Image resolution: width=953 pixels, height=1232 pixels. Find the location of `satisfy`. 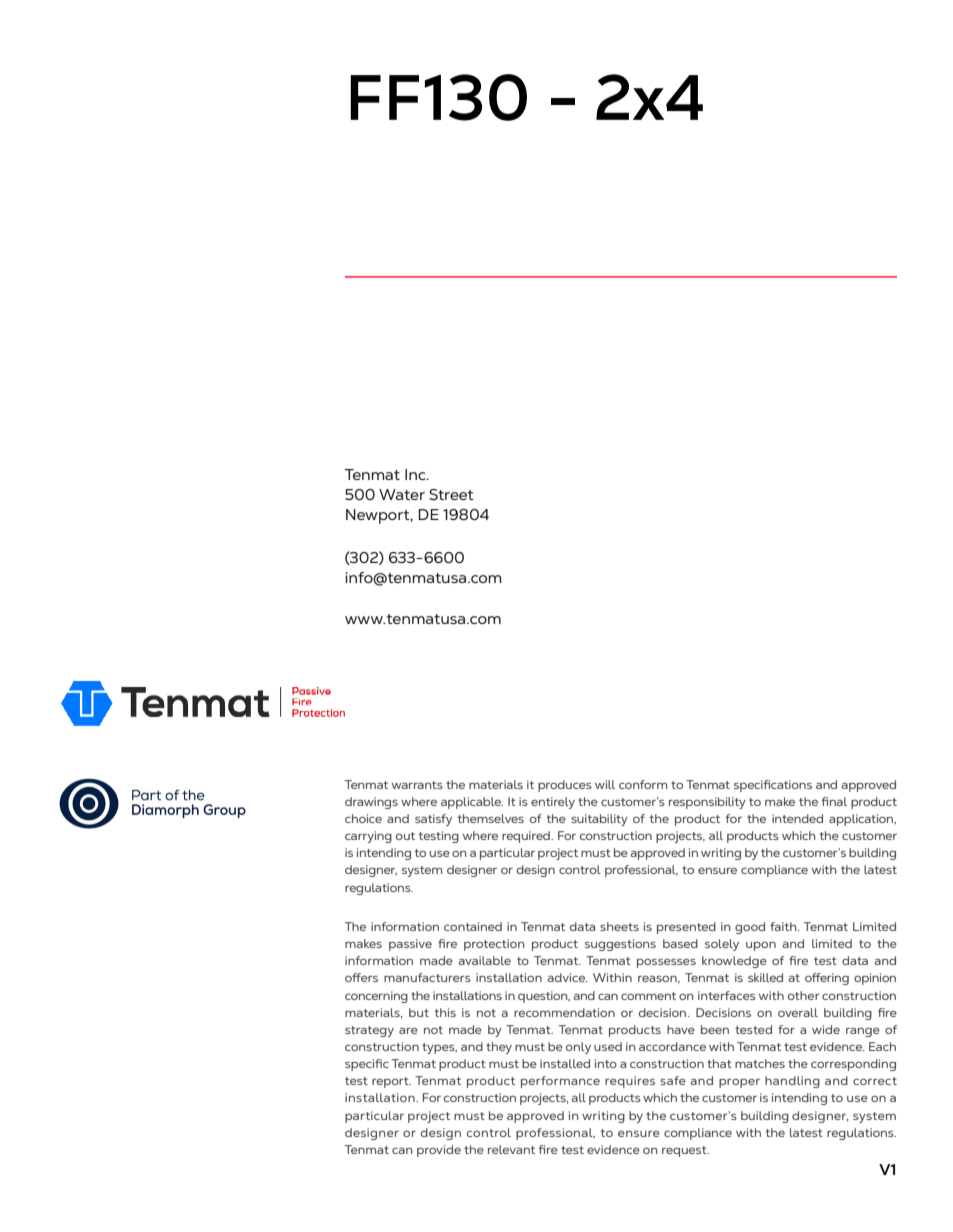

satisfy is located at coordinates (433, 820).
